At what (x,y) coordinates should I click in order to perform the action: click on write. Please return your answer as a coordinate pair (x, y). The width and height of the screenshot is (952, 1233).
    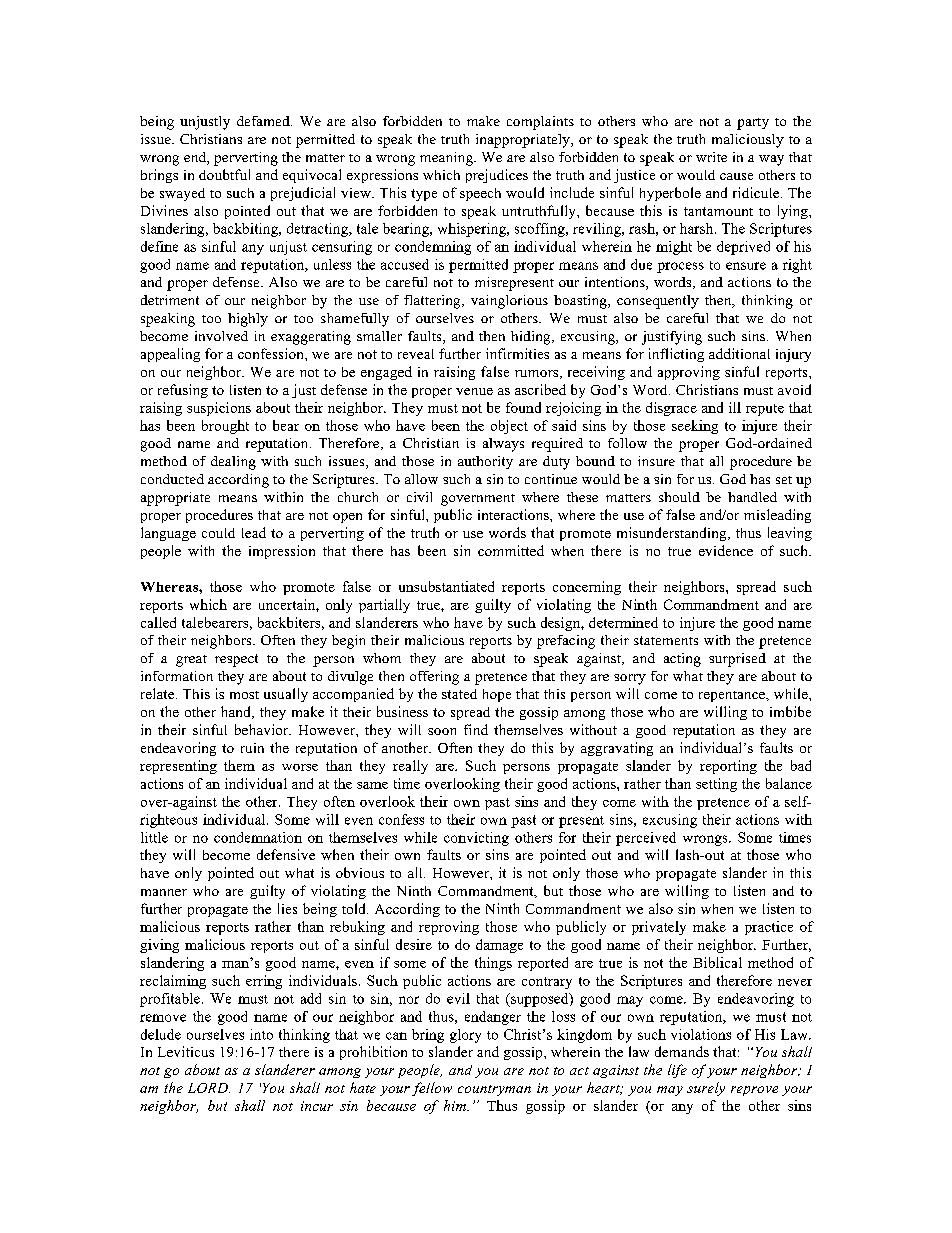
    Looking at the image, I should click on (711, 157).
